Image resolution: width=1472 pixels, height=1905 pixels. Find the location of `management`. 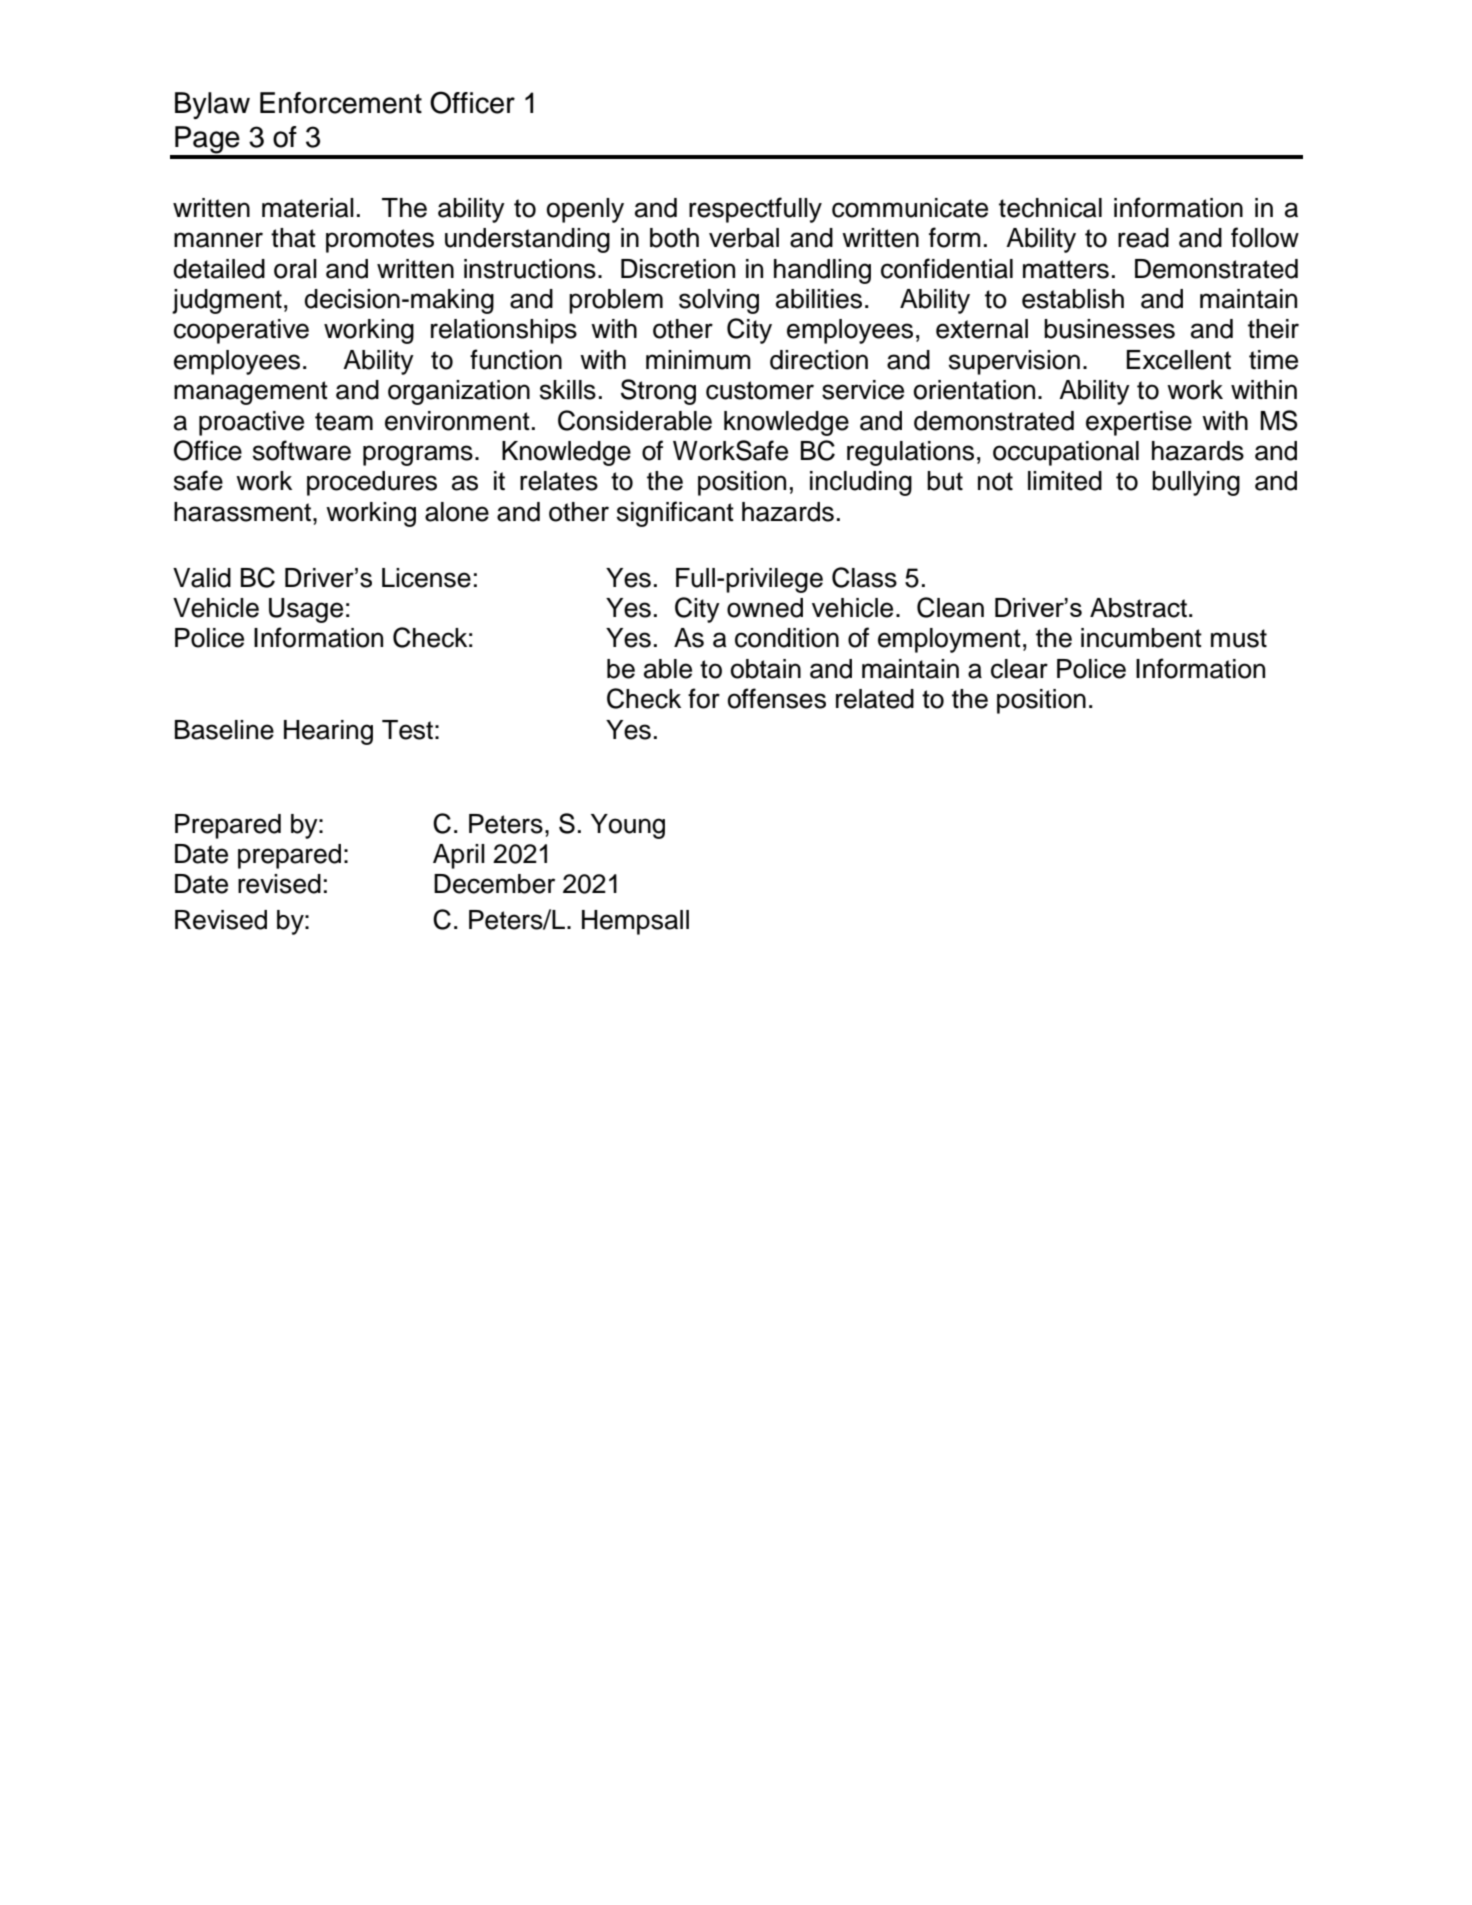

management is located at coordinates (251, 393).
